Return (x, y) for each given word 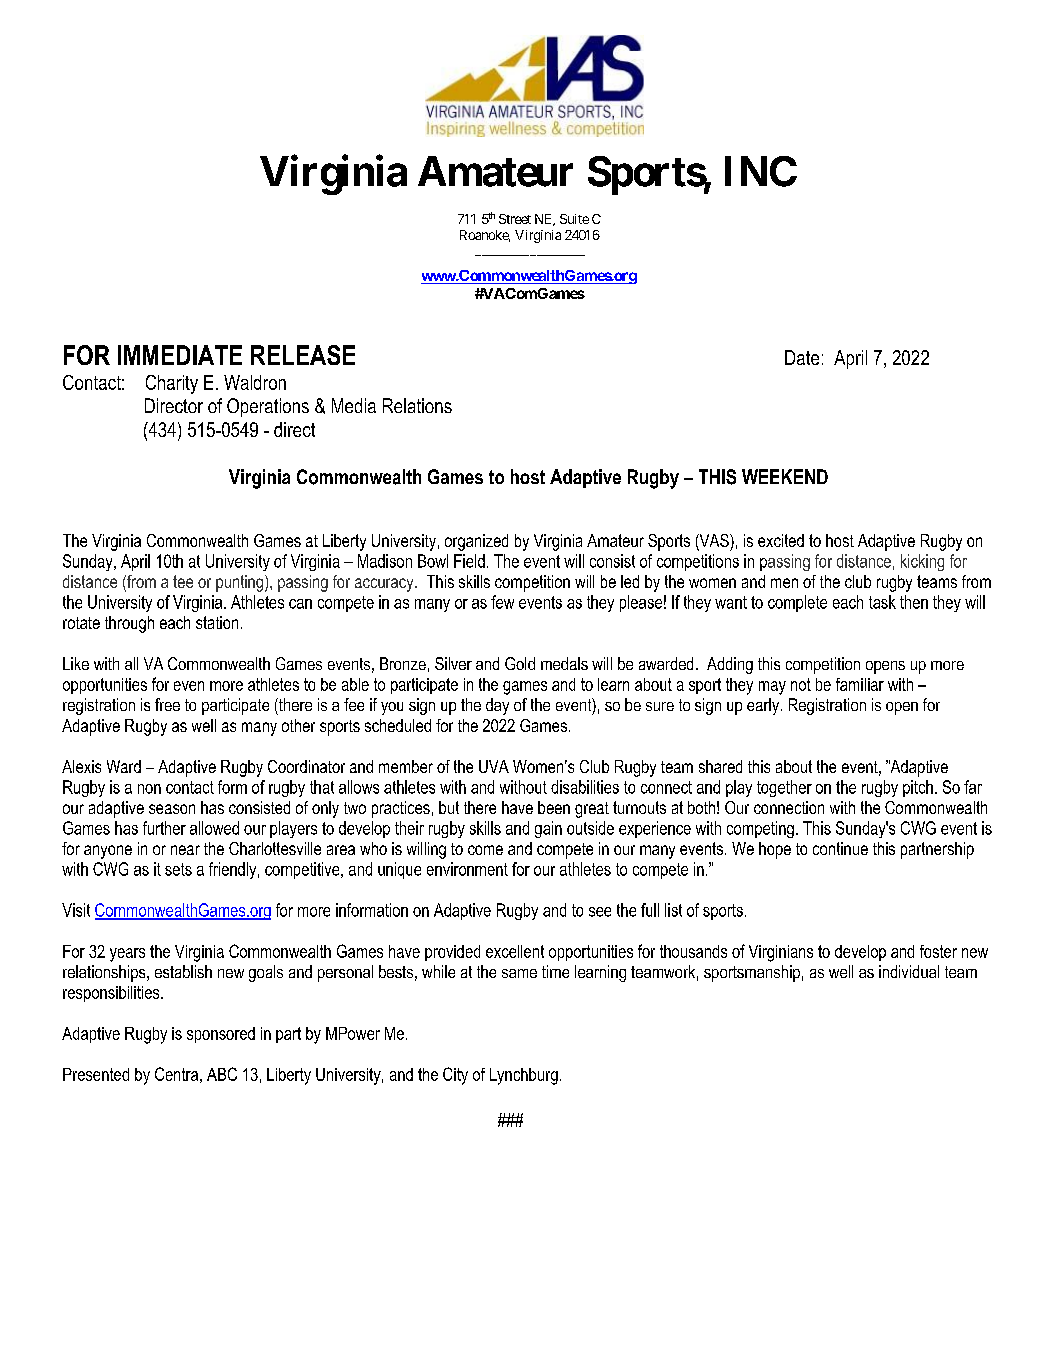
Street (515, 219)
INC (761, 171)
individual (909, 971)
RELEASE (303, 355)
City (455, 1076)
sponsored (221, 1035)
